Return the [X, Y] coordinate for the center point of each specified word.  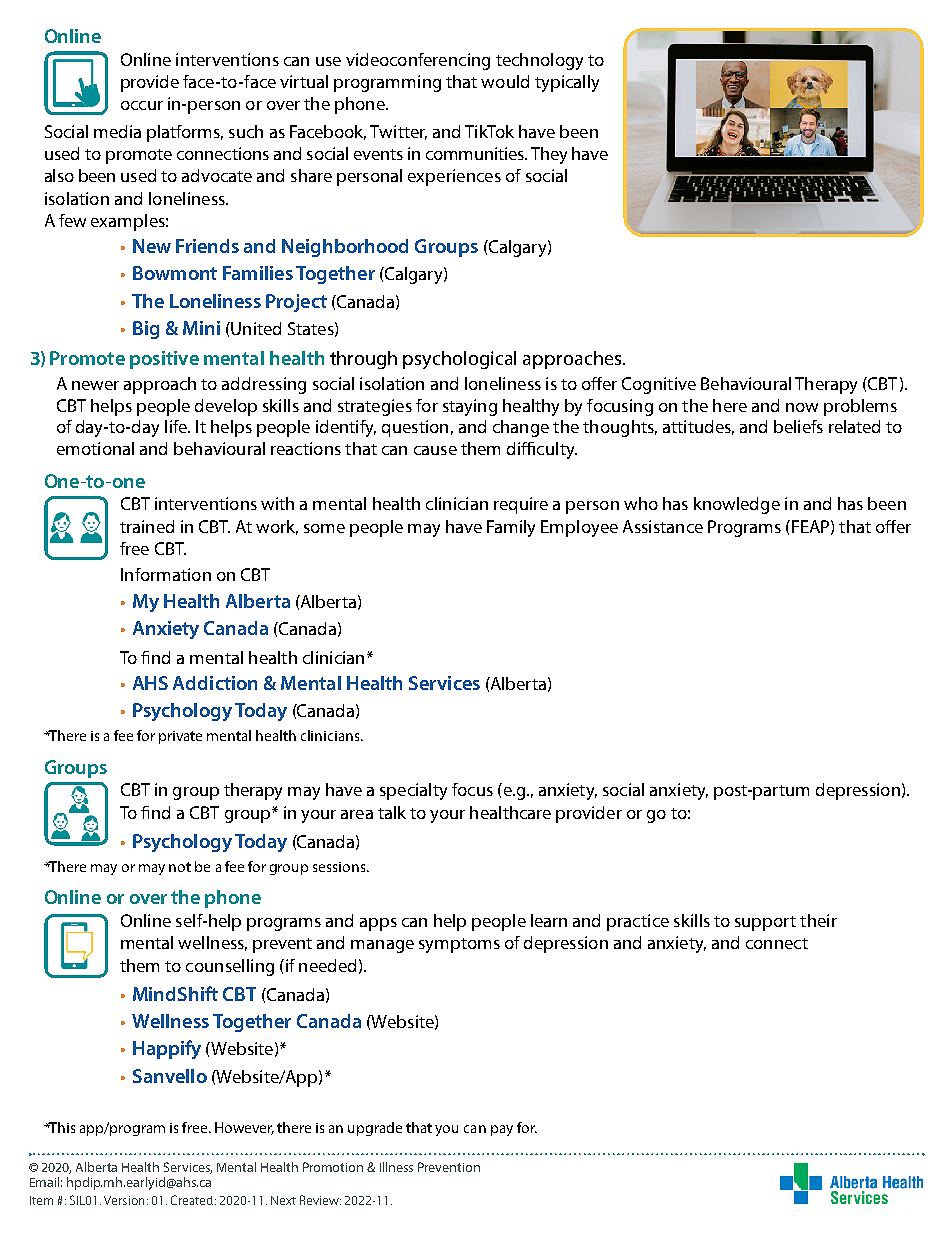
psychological [459, 360]
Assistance [663, 526]
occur [142, 105]
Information [166, 574]
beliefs [798, 426]
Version [124, 1200]
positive [164, 360]
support [765, 923]
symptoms [459, 945]
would [505, 81]
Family [511, 528]
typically [567, 83]
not [180, 867]
